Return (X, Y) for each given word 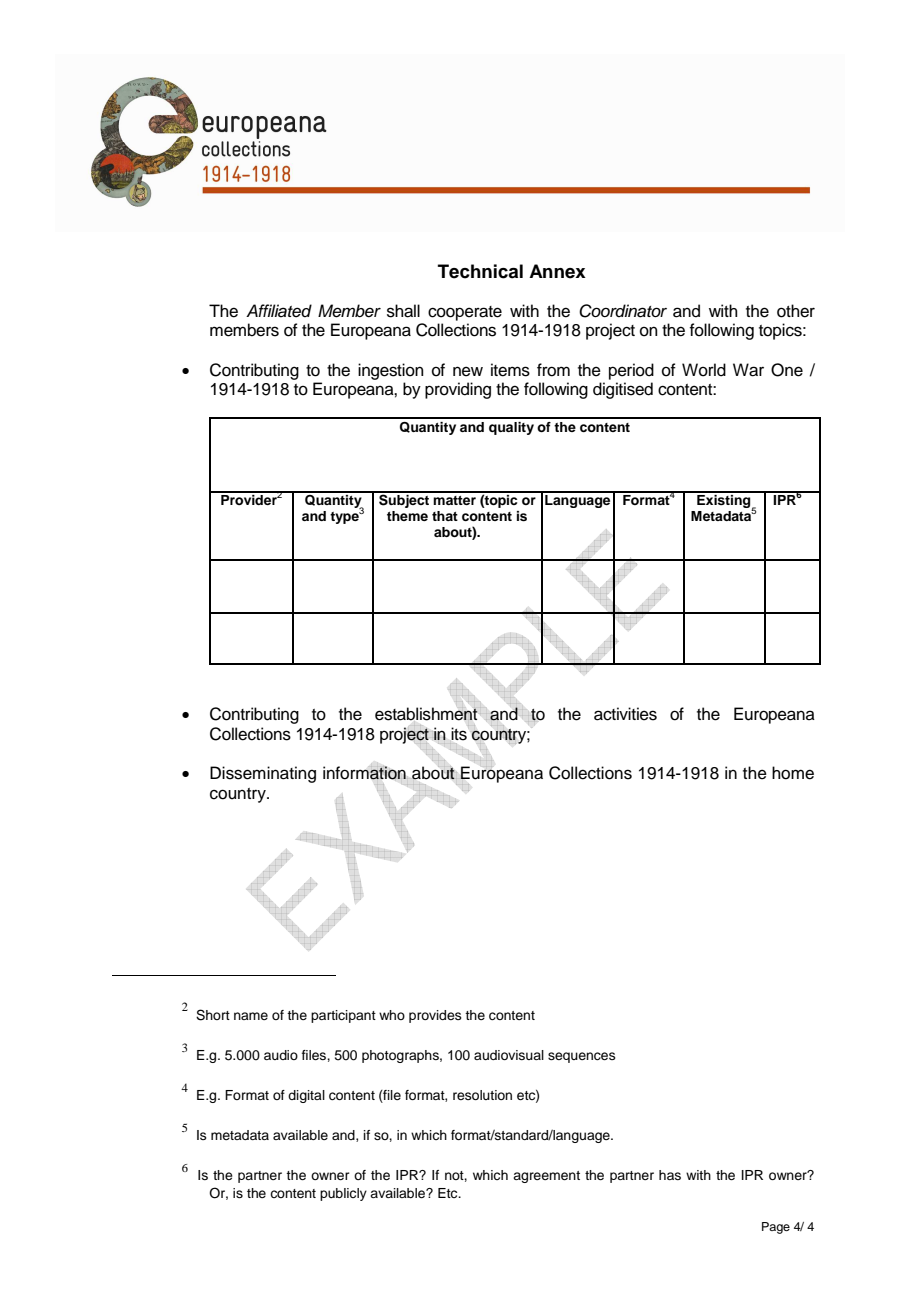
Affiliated (279, 311)
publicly (343, 1194)
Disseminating (263, 774)
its (460, 733)
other (796, 311)
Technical (480, 271)
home (793, 773)
